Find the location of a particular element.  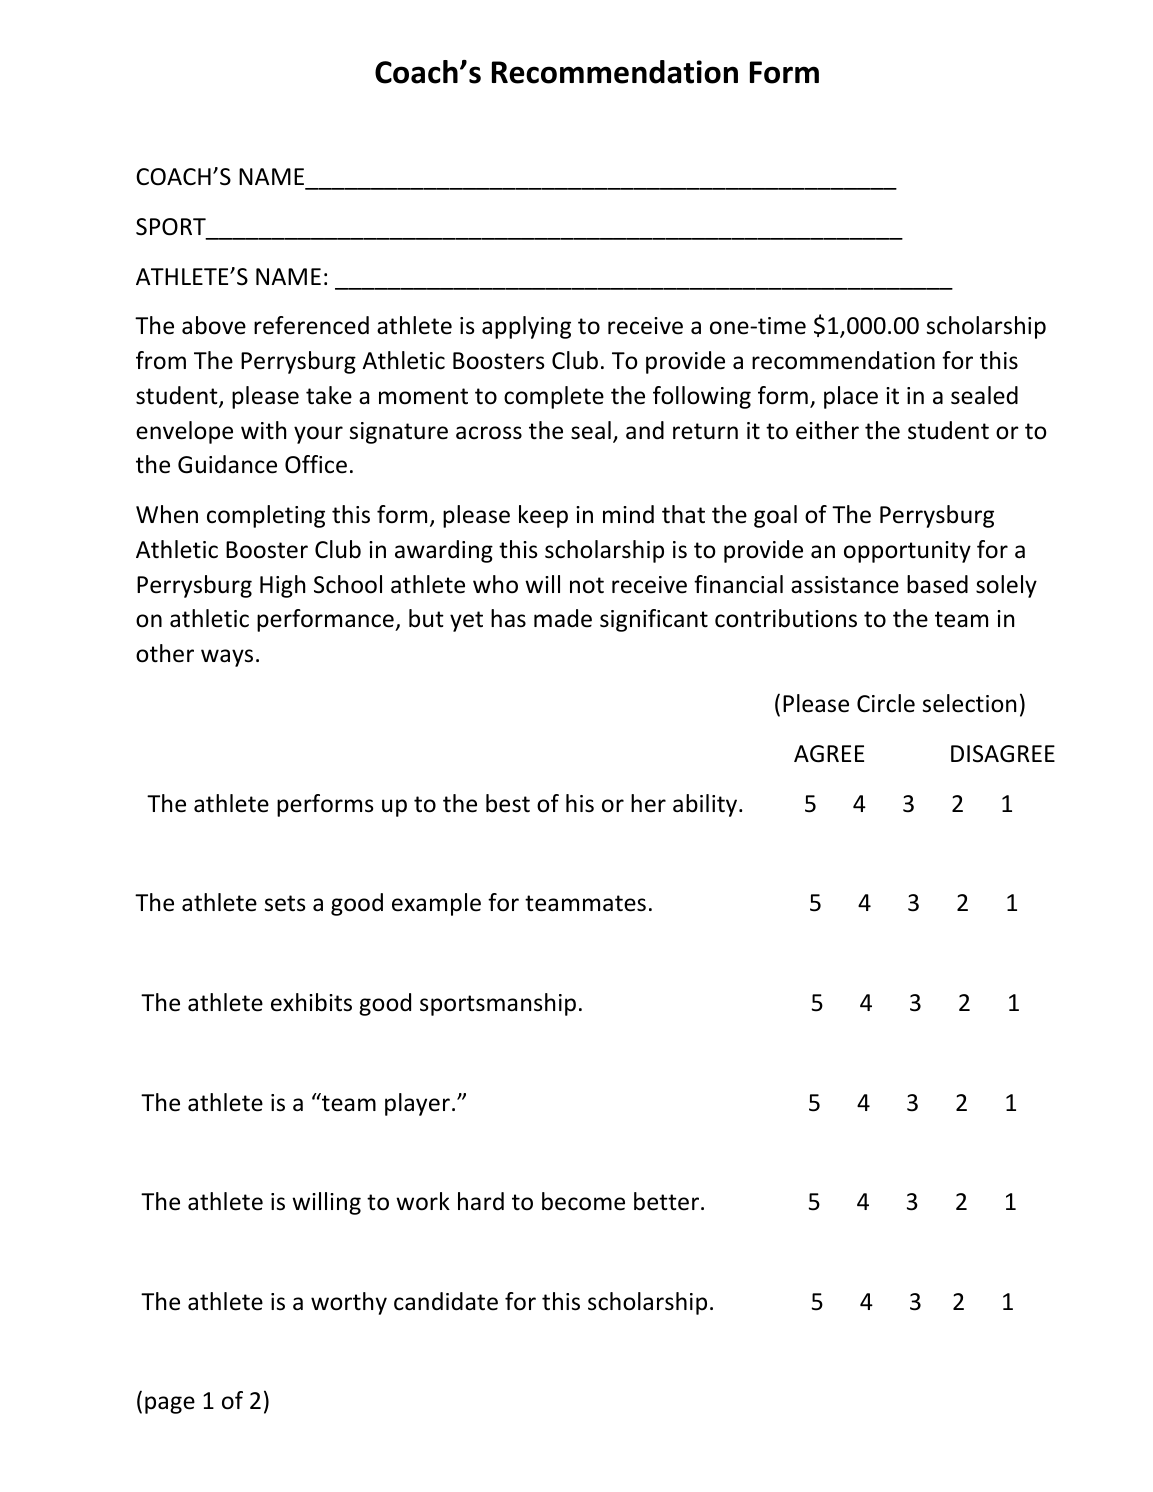

page is located at coordinates (170, 1405).
